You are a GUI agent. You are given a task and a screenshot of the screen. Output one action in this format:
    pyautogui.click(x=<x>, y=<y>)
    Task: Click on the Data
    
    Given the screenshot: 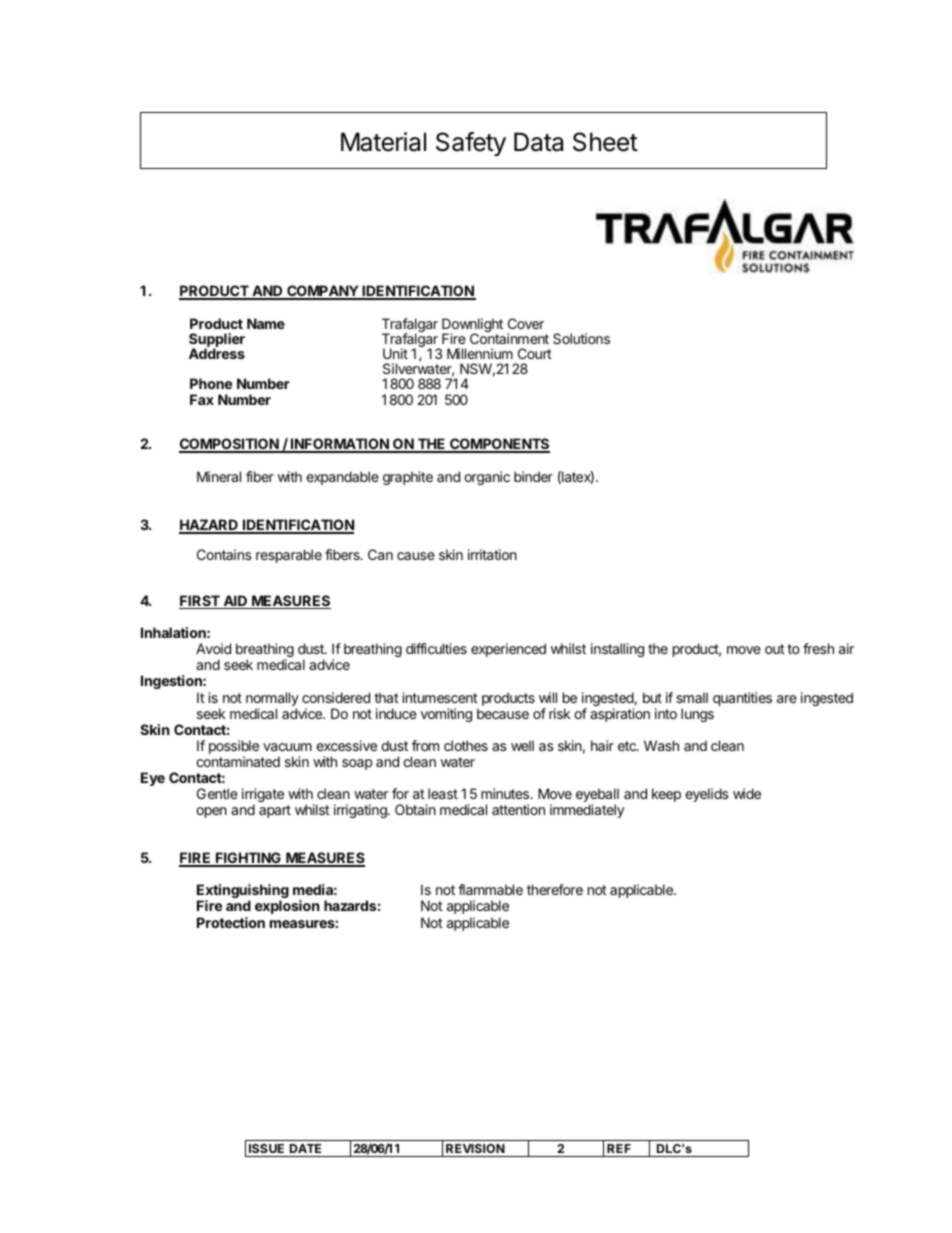 What is the action you would take?
    pyautogui.click(x=538, y=142)
